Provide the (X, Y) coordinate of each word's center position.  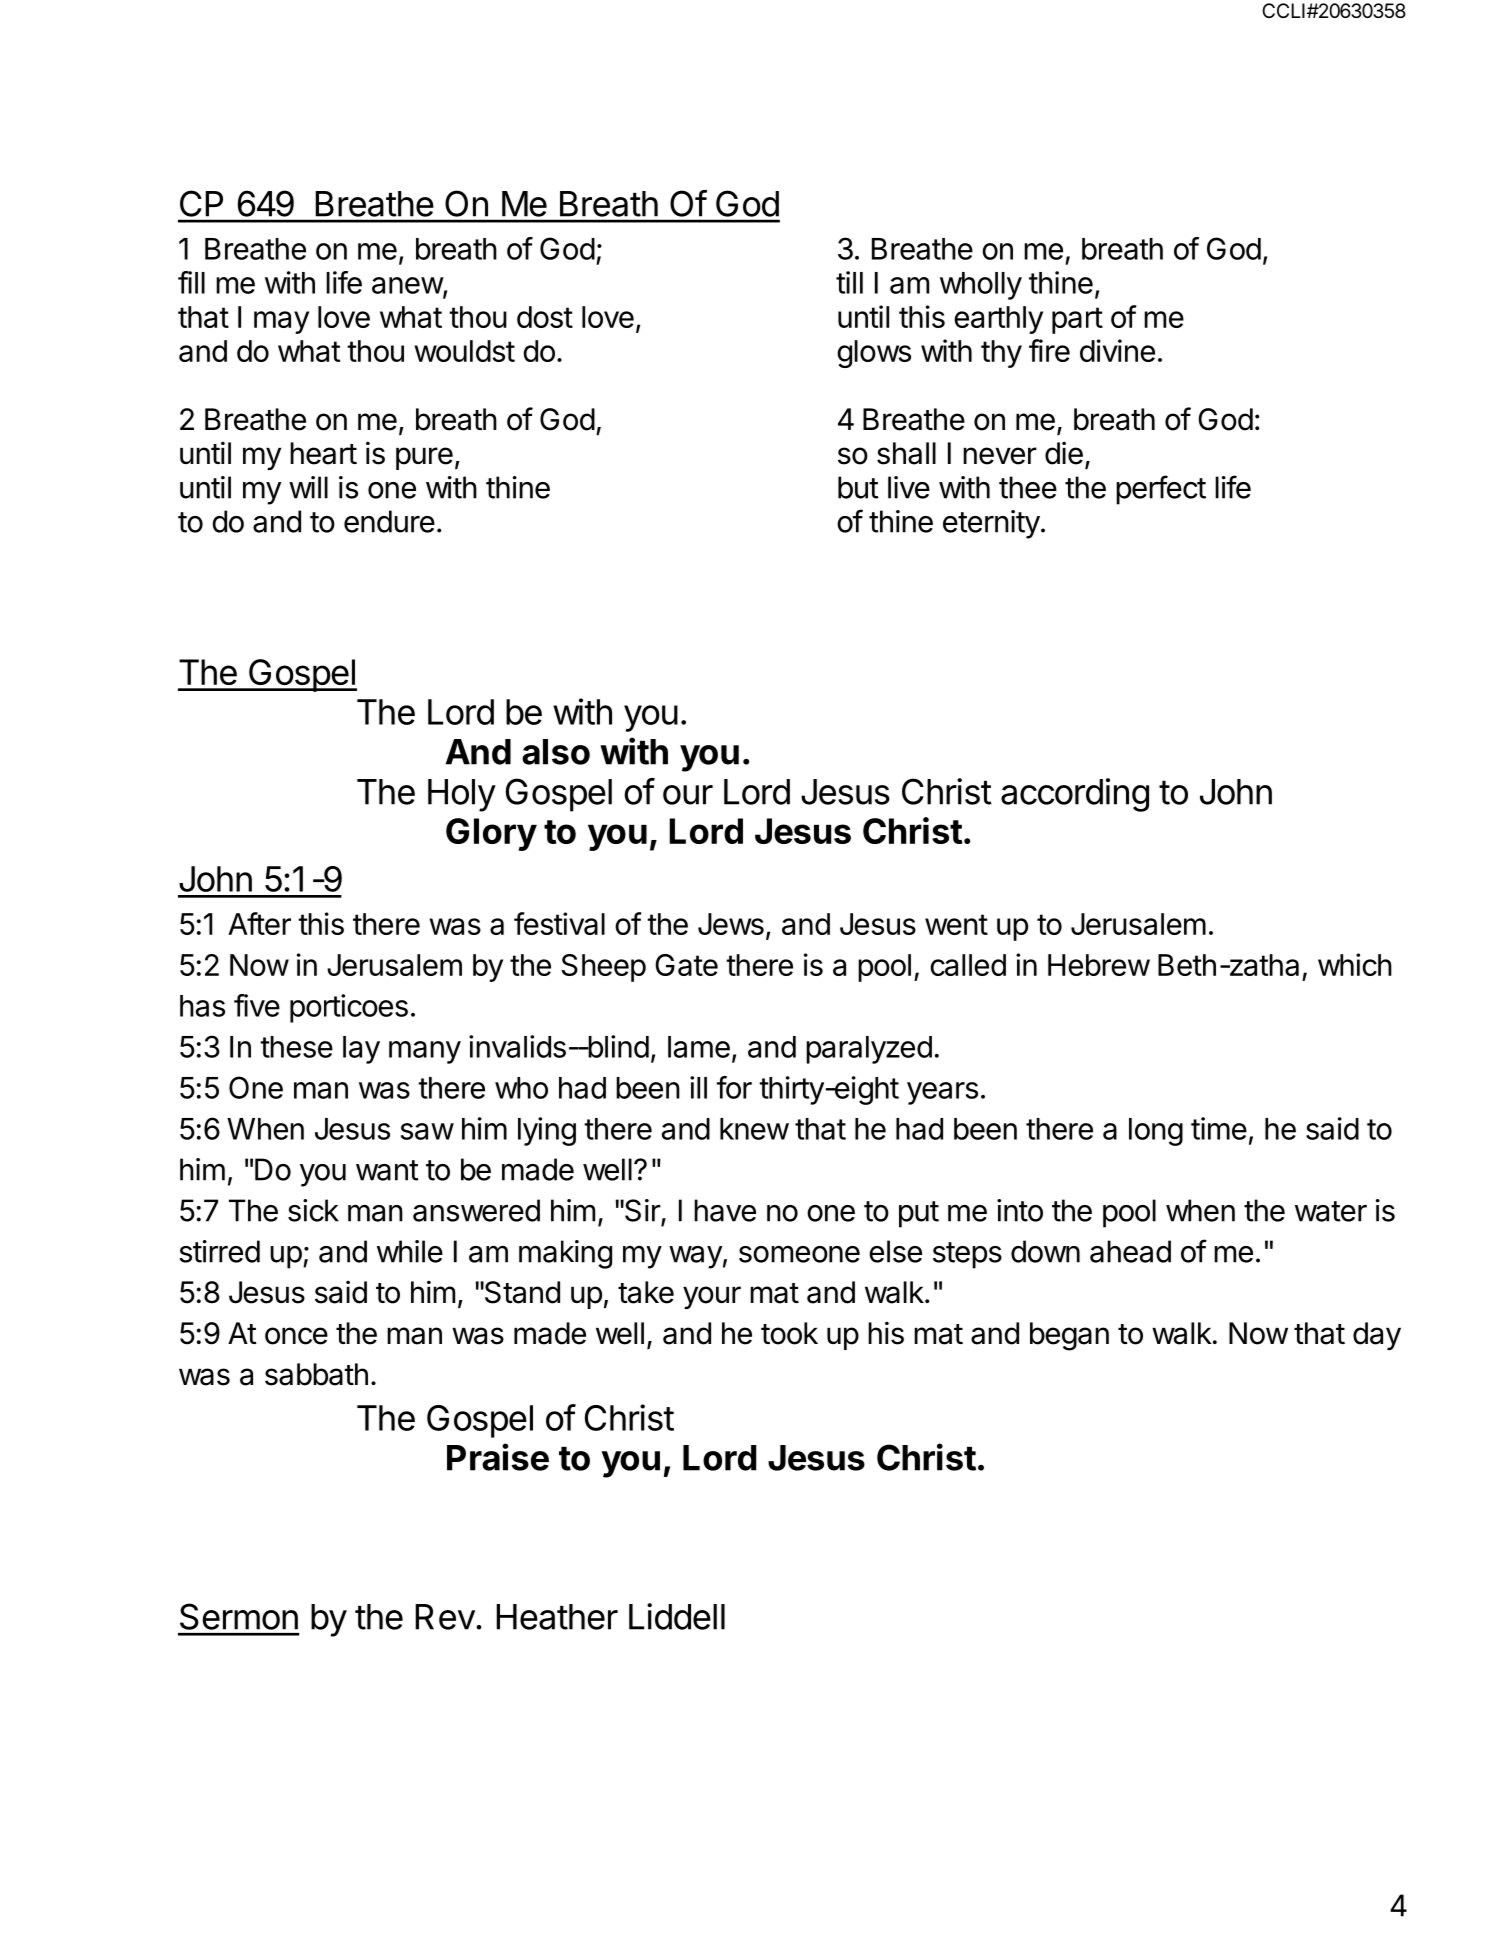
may (281, 322)
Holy (462, 795)
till (849, 282)
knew (754, 1129)
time (1219, 1128)
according (1075, 795)
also (556, 752)
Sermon (239, 1616)
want (387, 1170)
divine (1117, 350)
